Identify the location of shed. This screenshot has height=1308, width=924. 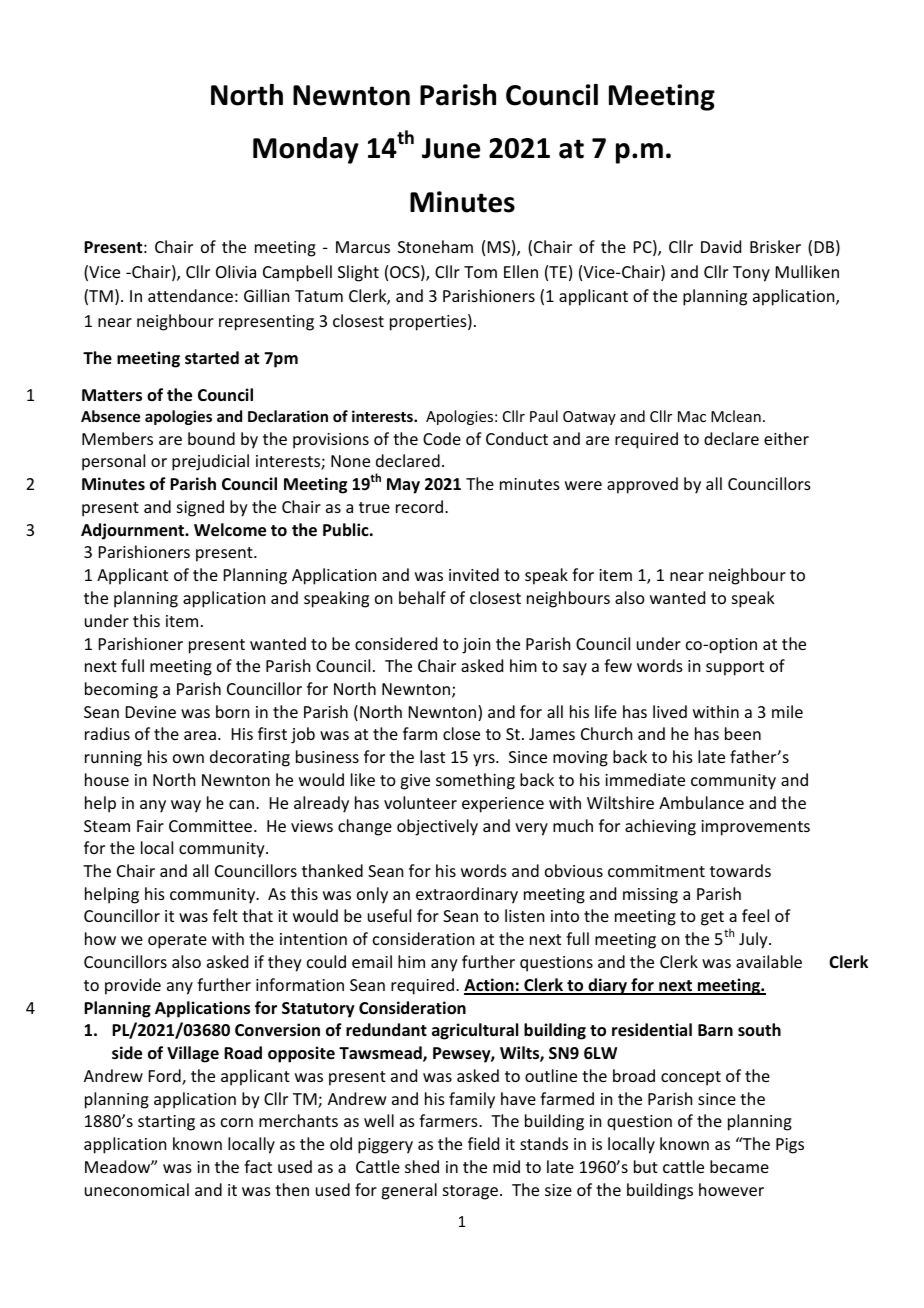
(422, 1166).
